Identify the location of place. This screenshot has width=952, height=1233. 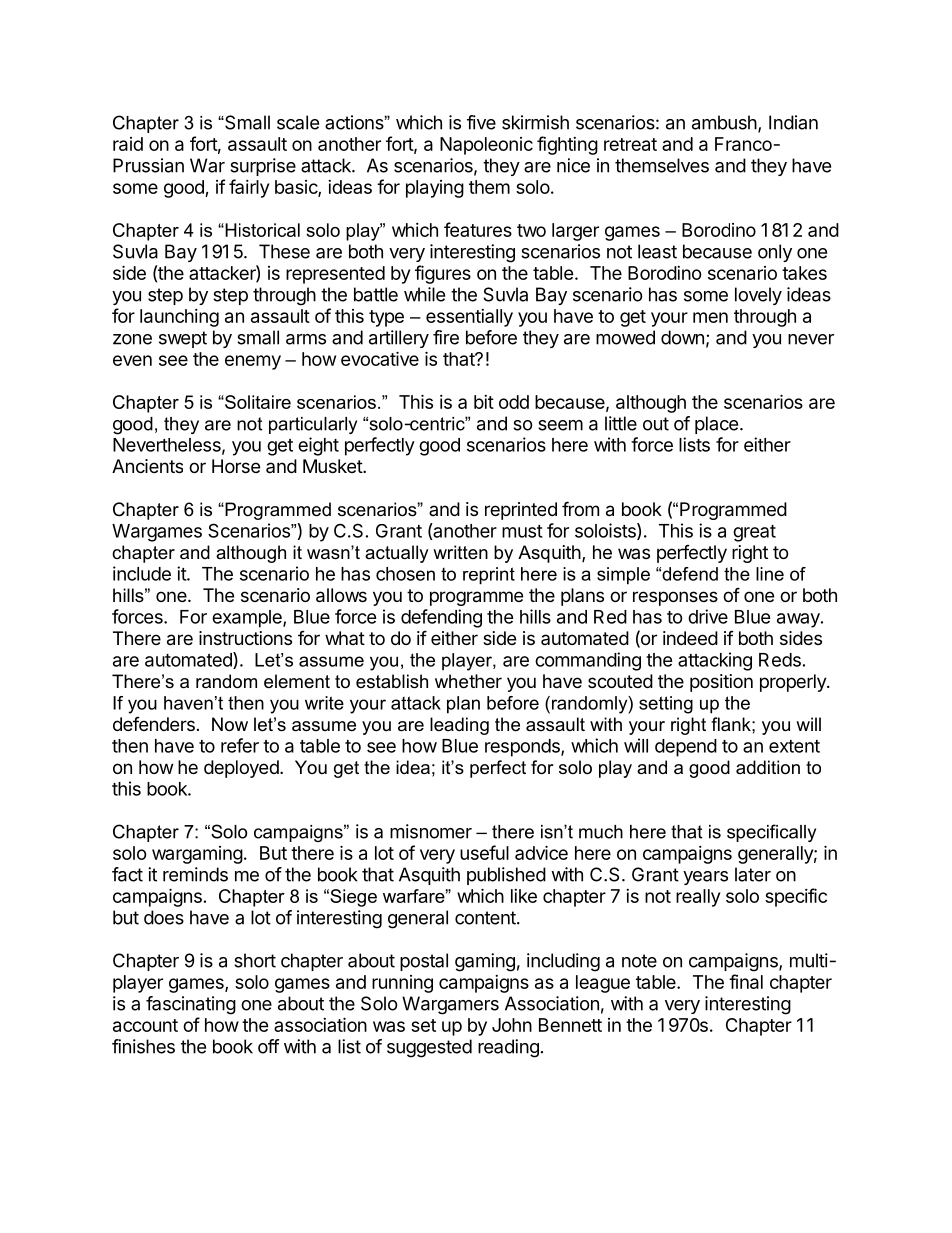
(716, 425).
